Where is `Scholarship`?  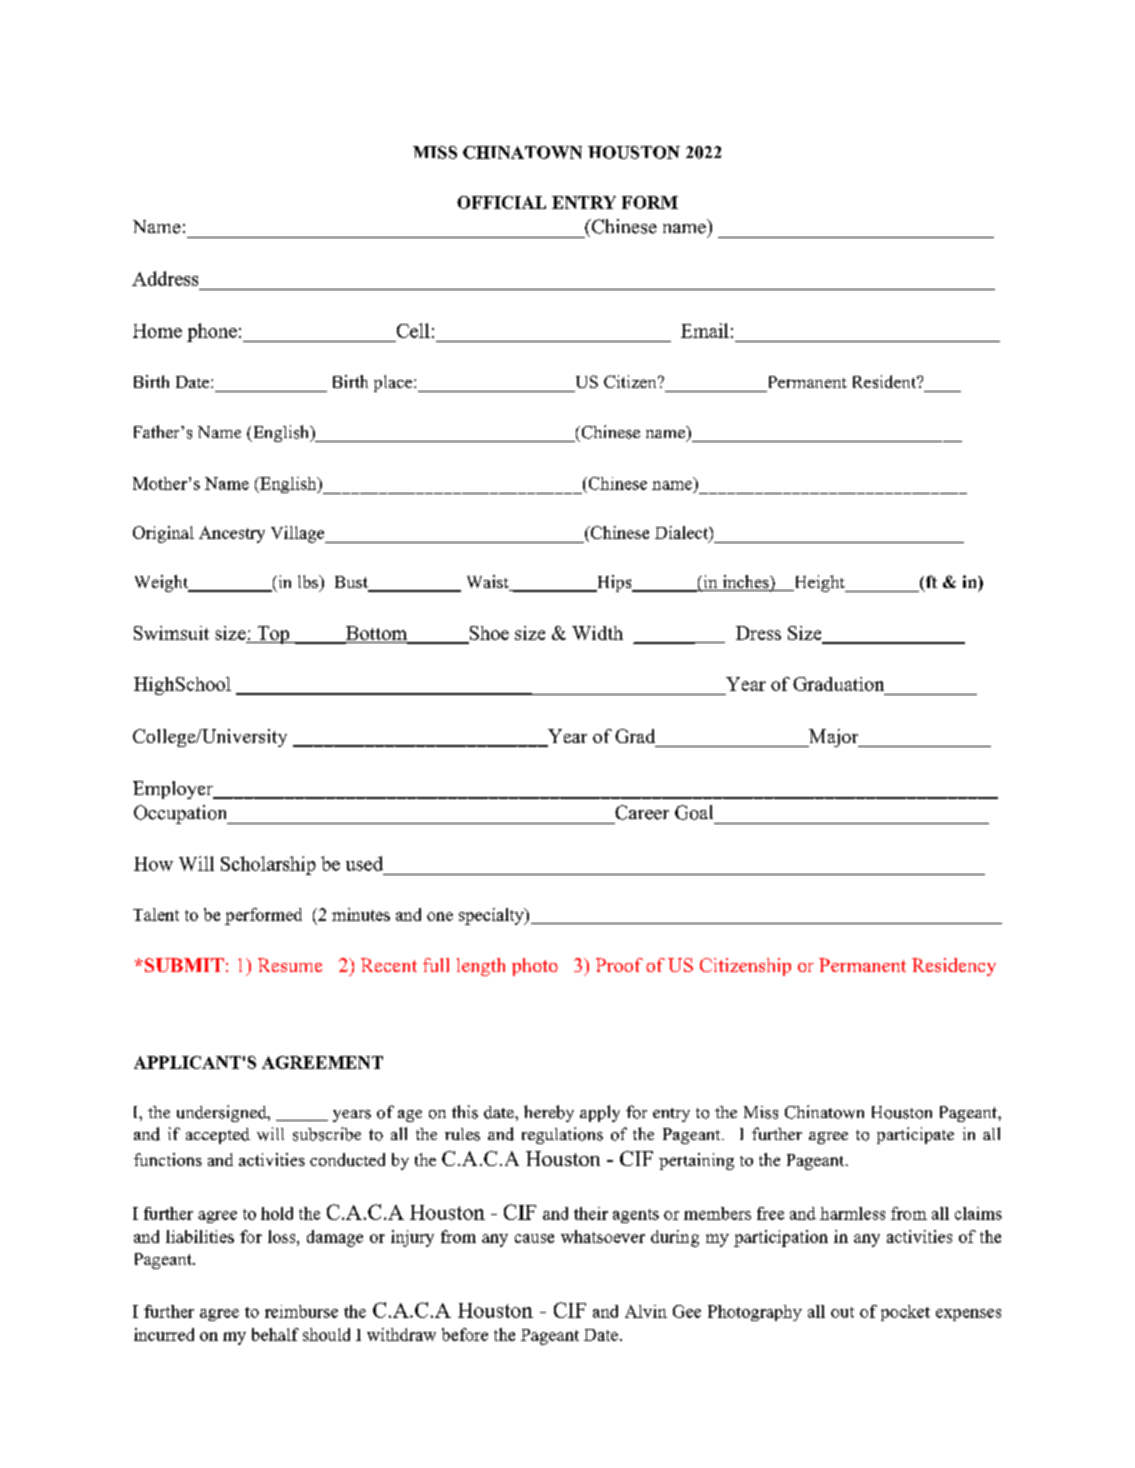 Scholarship is located at coordinates (268, 865).
